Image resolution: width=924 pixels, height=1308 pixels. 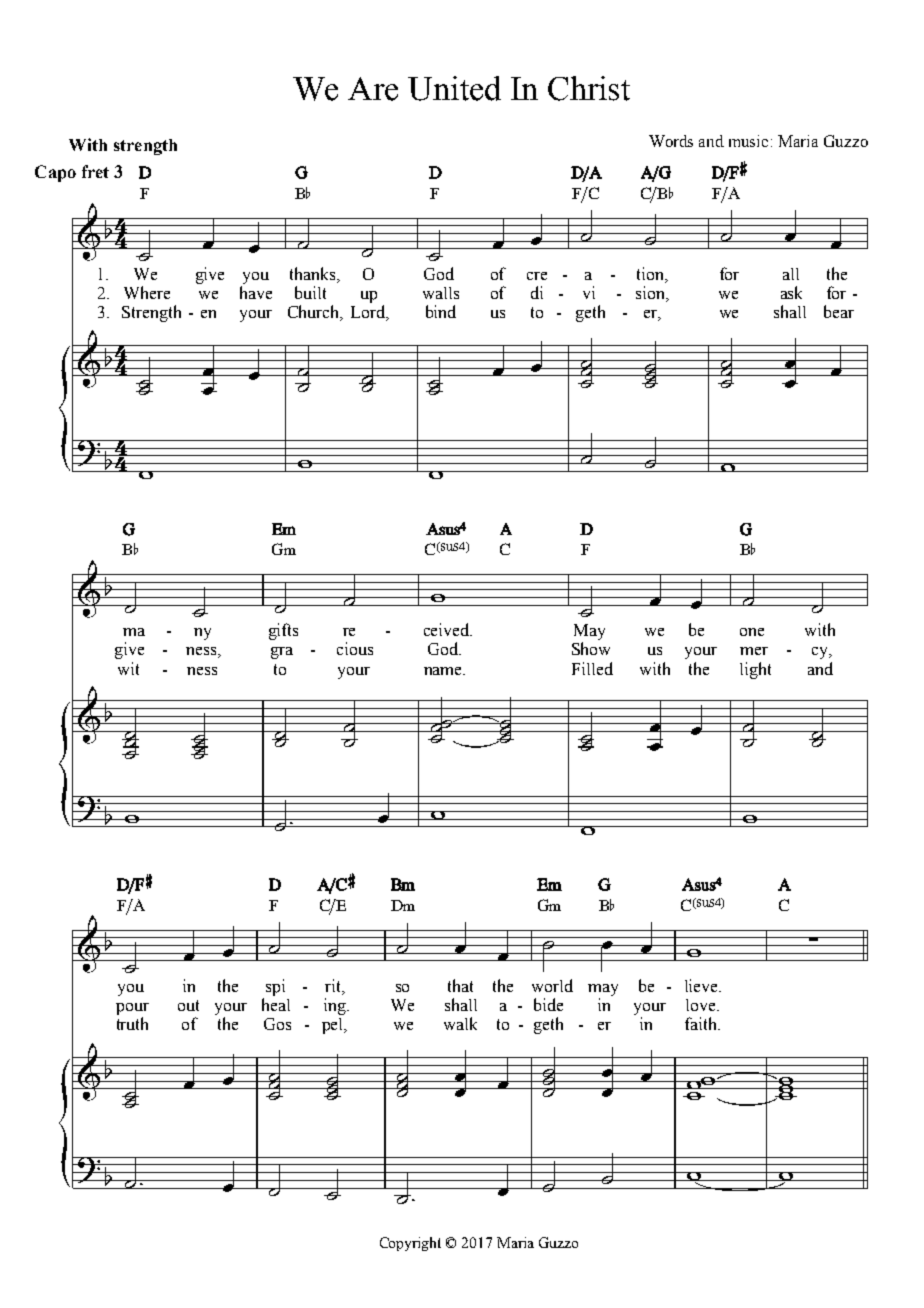 I want to click on Where, so click(x=147, y=292).
